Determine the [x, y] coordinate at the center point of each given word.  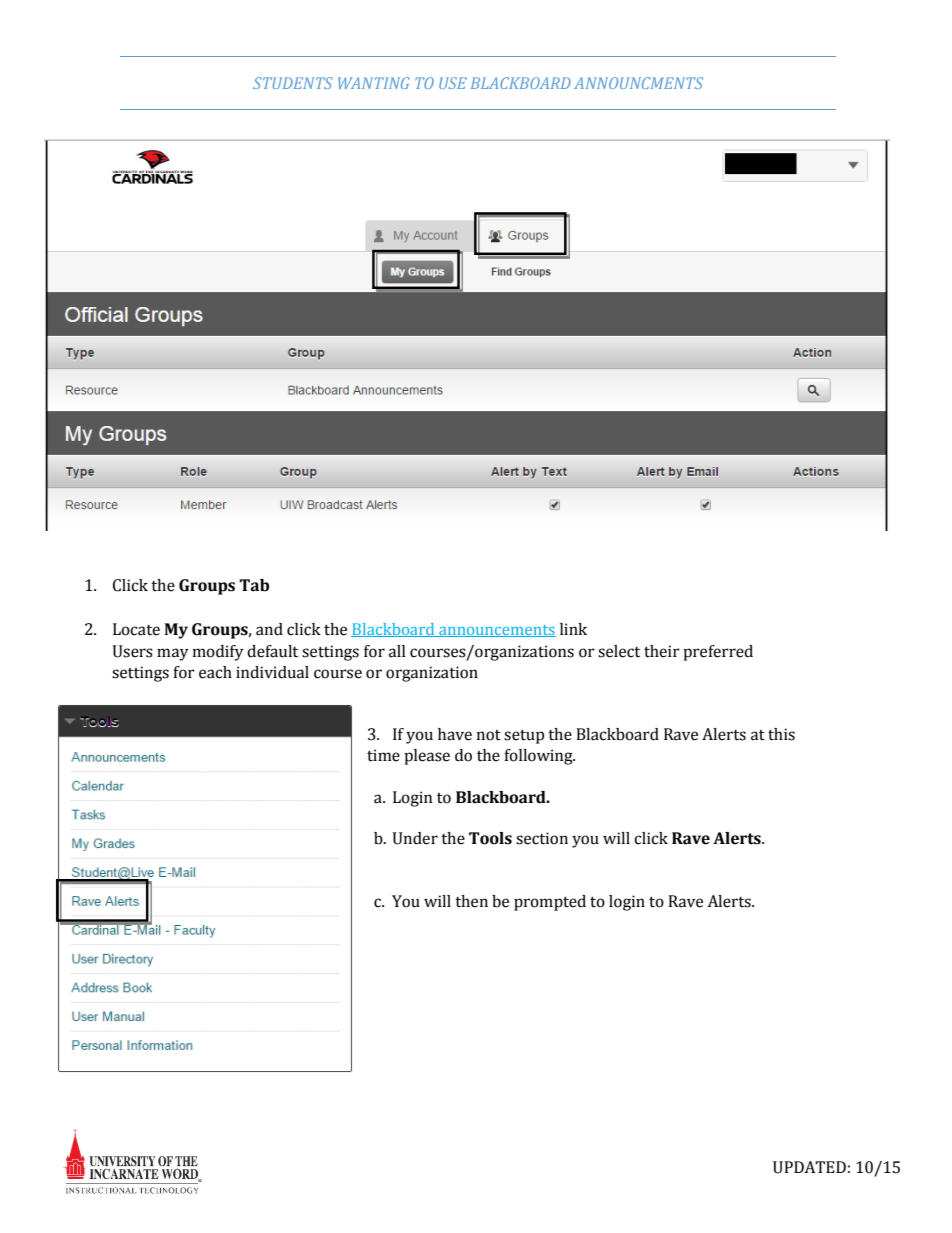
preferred [718, 653]
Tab [254, 585]
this [781, 734]
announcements [496, 631]
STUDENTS [293, 83]
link [573, 629]
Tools [490, 838]
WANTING [374, 83]
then [471, 901]
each [215, 672]
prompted [550, 903]
